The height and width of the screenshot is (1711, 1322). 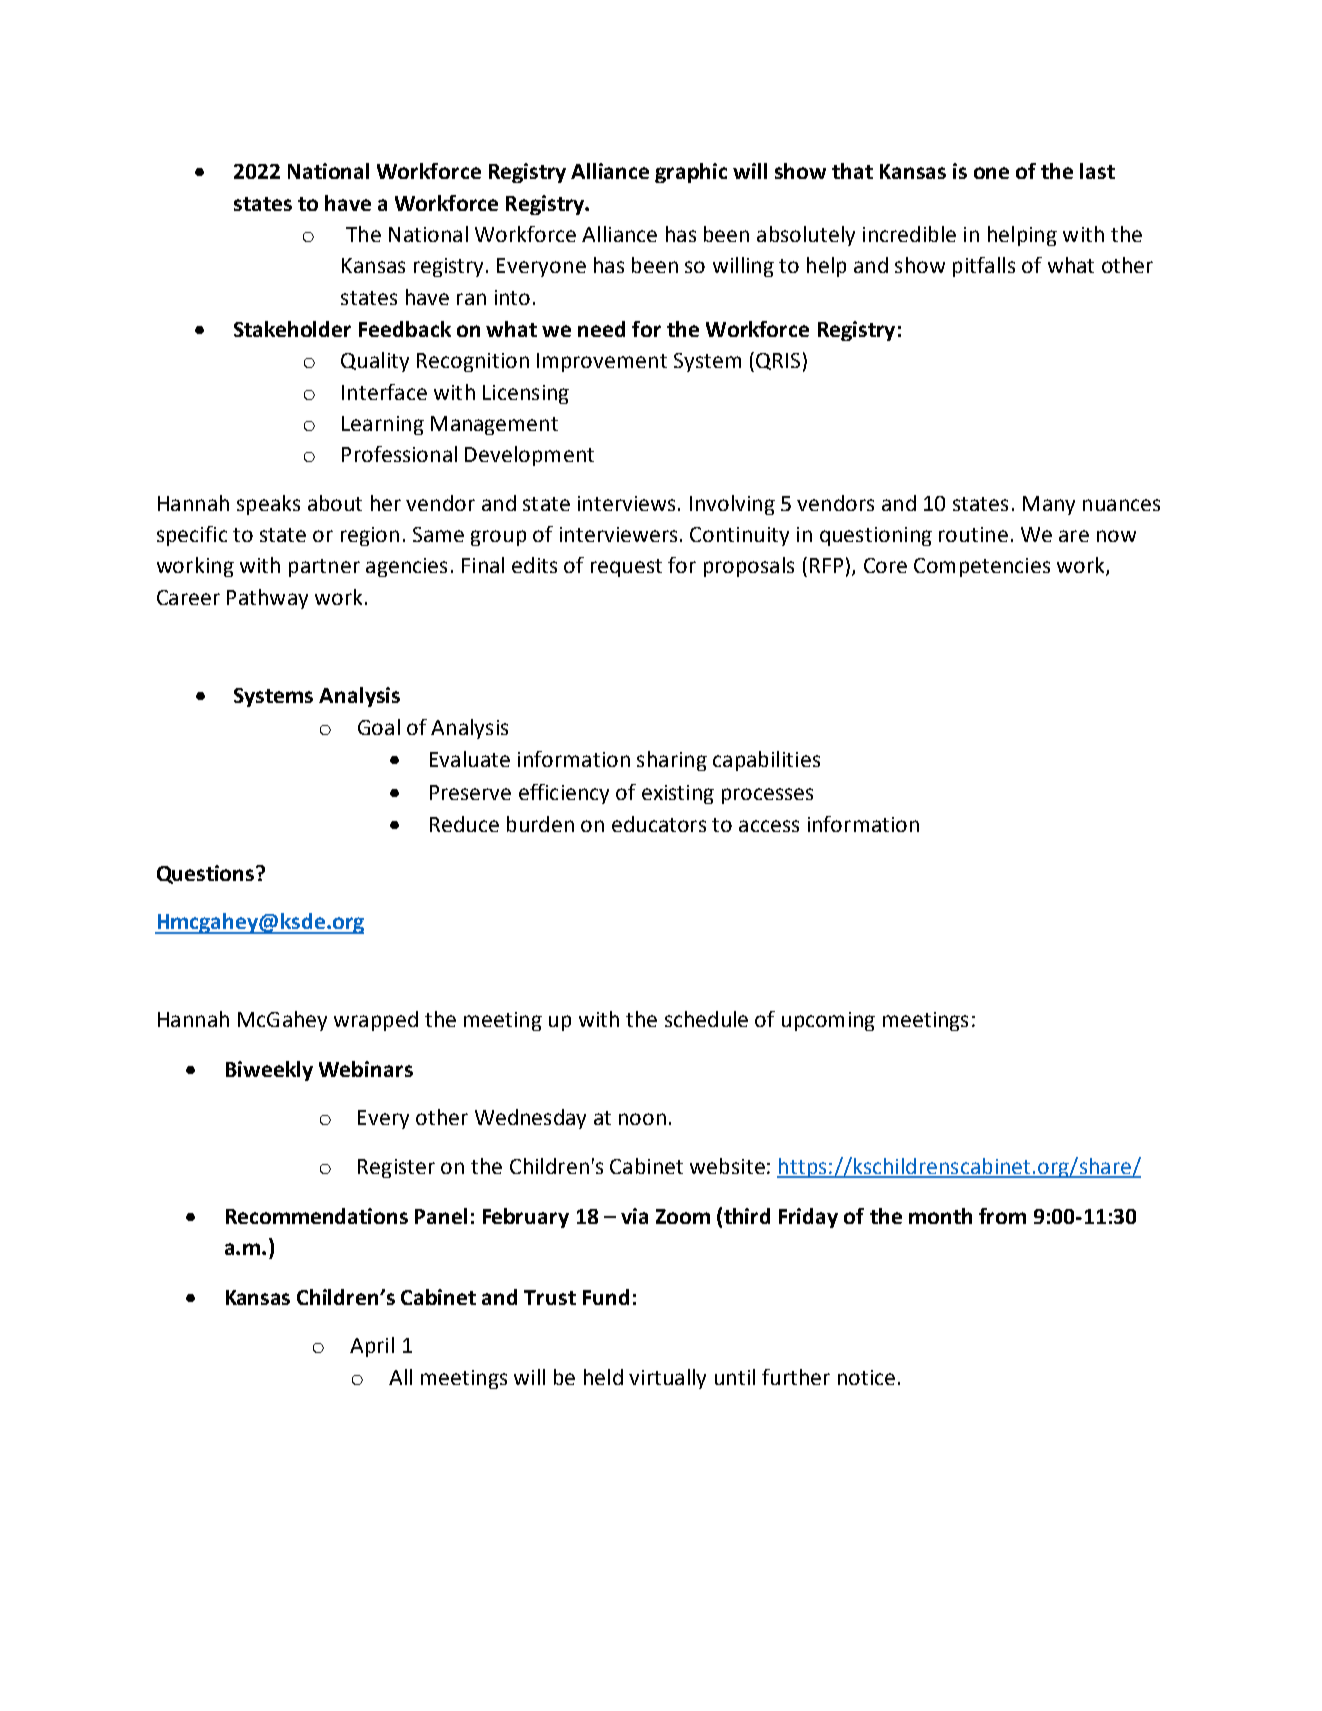 What do you see at coordinates (269, 1071) in the screenshot?
I see `Biweekly` at bounding box center [269, 1071].
